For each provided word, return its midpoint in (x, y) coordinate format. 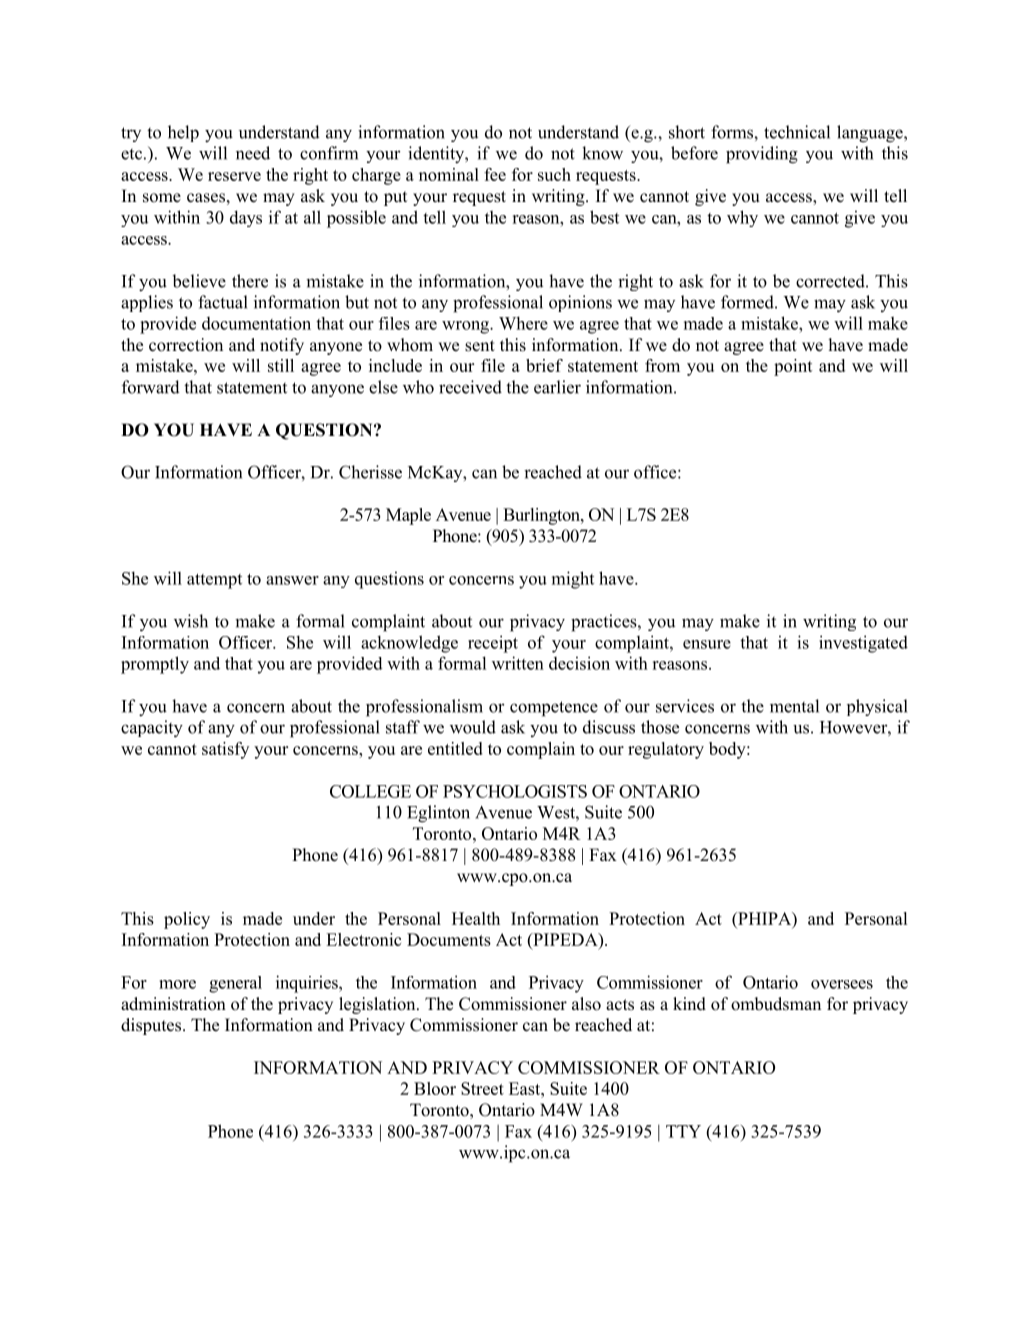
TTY (683, 1131)
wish (191, 621)
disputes (152, 1026)
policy (187, 920)
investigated (863, 644)
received (470, 387)
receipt (493, 644)
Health (476, 918)
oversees (842, 984)
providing (762, 155)
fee (495, 174)
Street (482, 1088)
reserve (234, 176)
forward (151, 387)
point (793, 367)
